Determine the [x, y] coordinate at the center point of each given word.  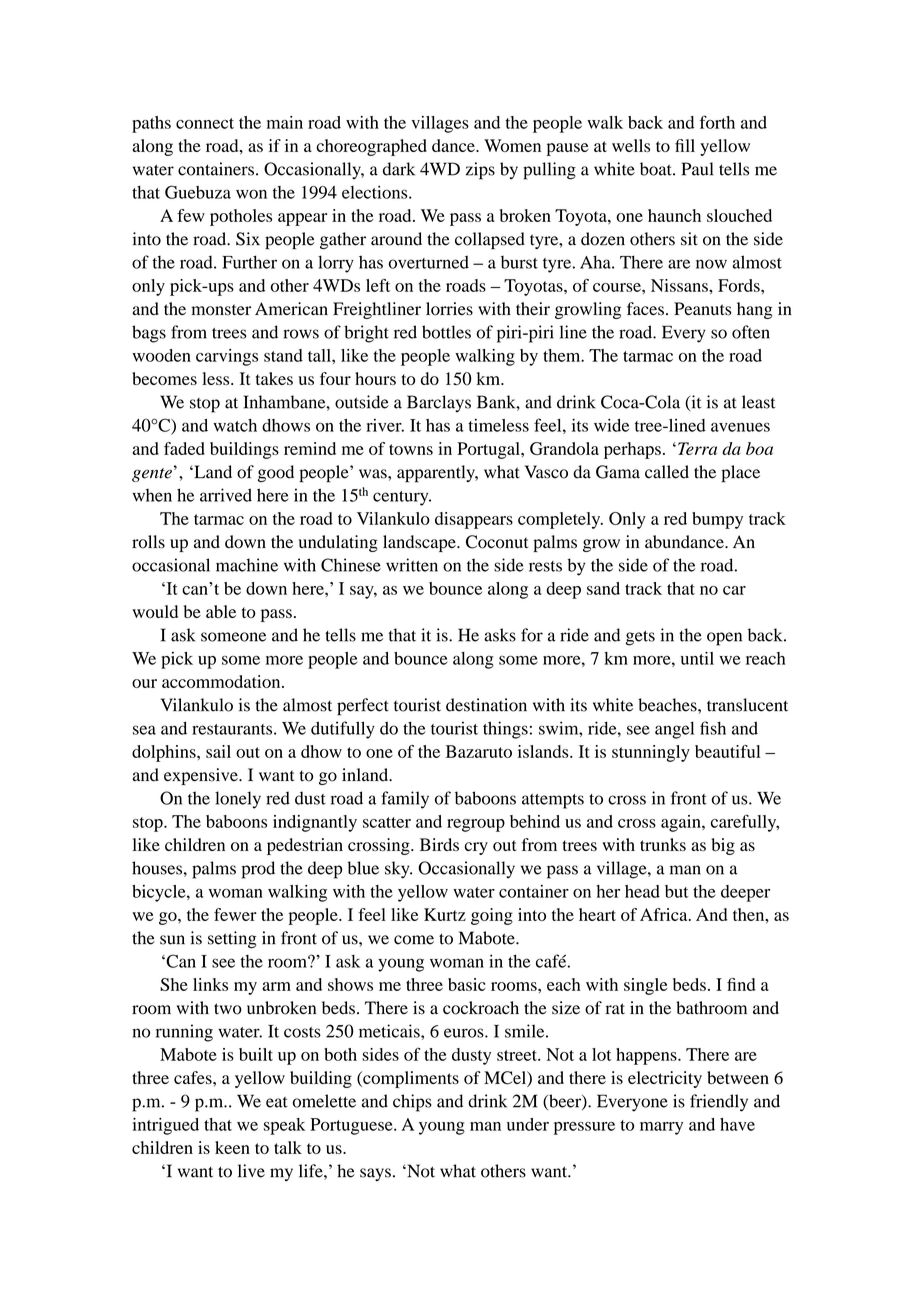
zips [480, 171]
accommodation [222, 681]
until [697, 658]
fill [685, 145]
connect [205, 123]
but [677, 891]
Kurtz [445, 914]
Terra [697, 448]
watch [235, 425]
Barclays [439, 403]
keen [232, 1147]
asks [500, 635]
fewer [235, 914]
